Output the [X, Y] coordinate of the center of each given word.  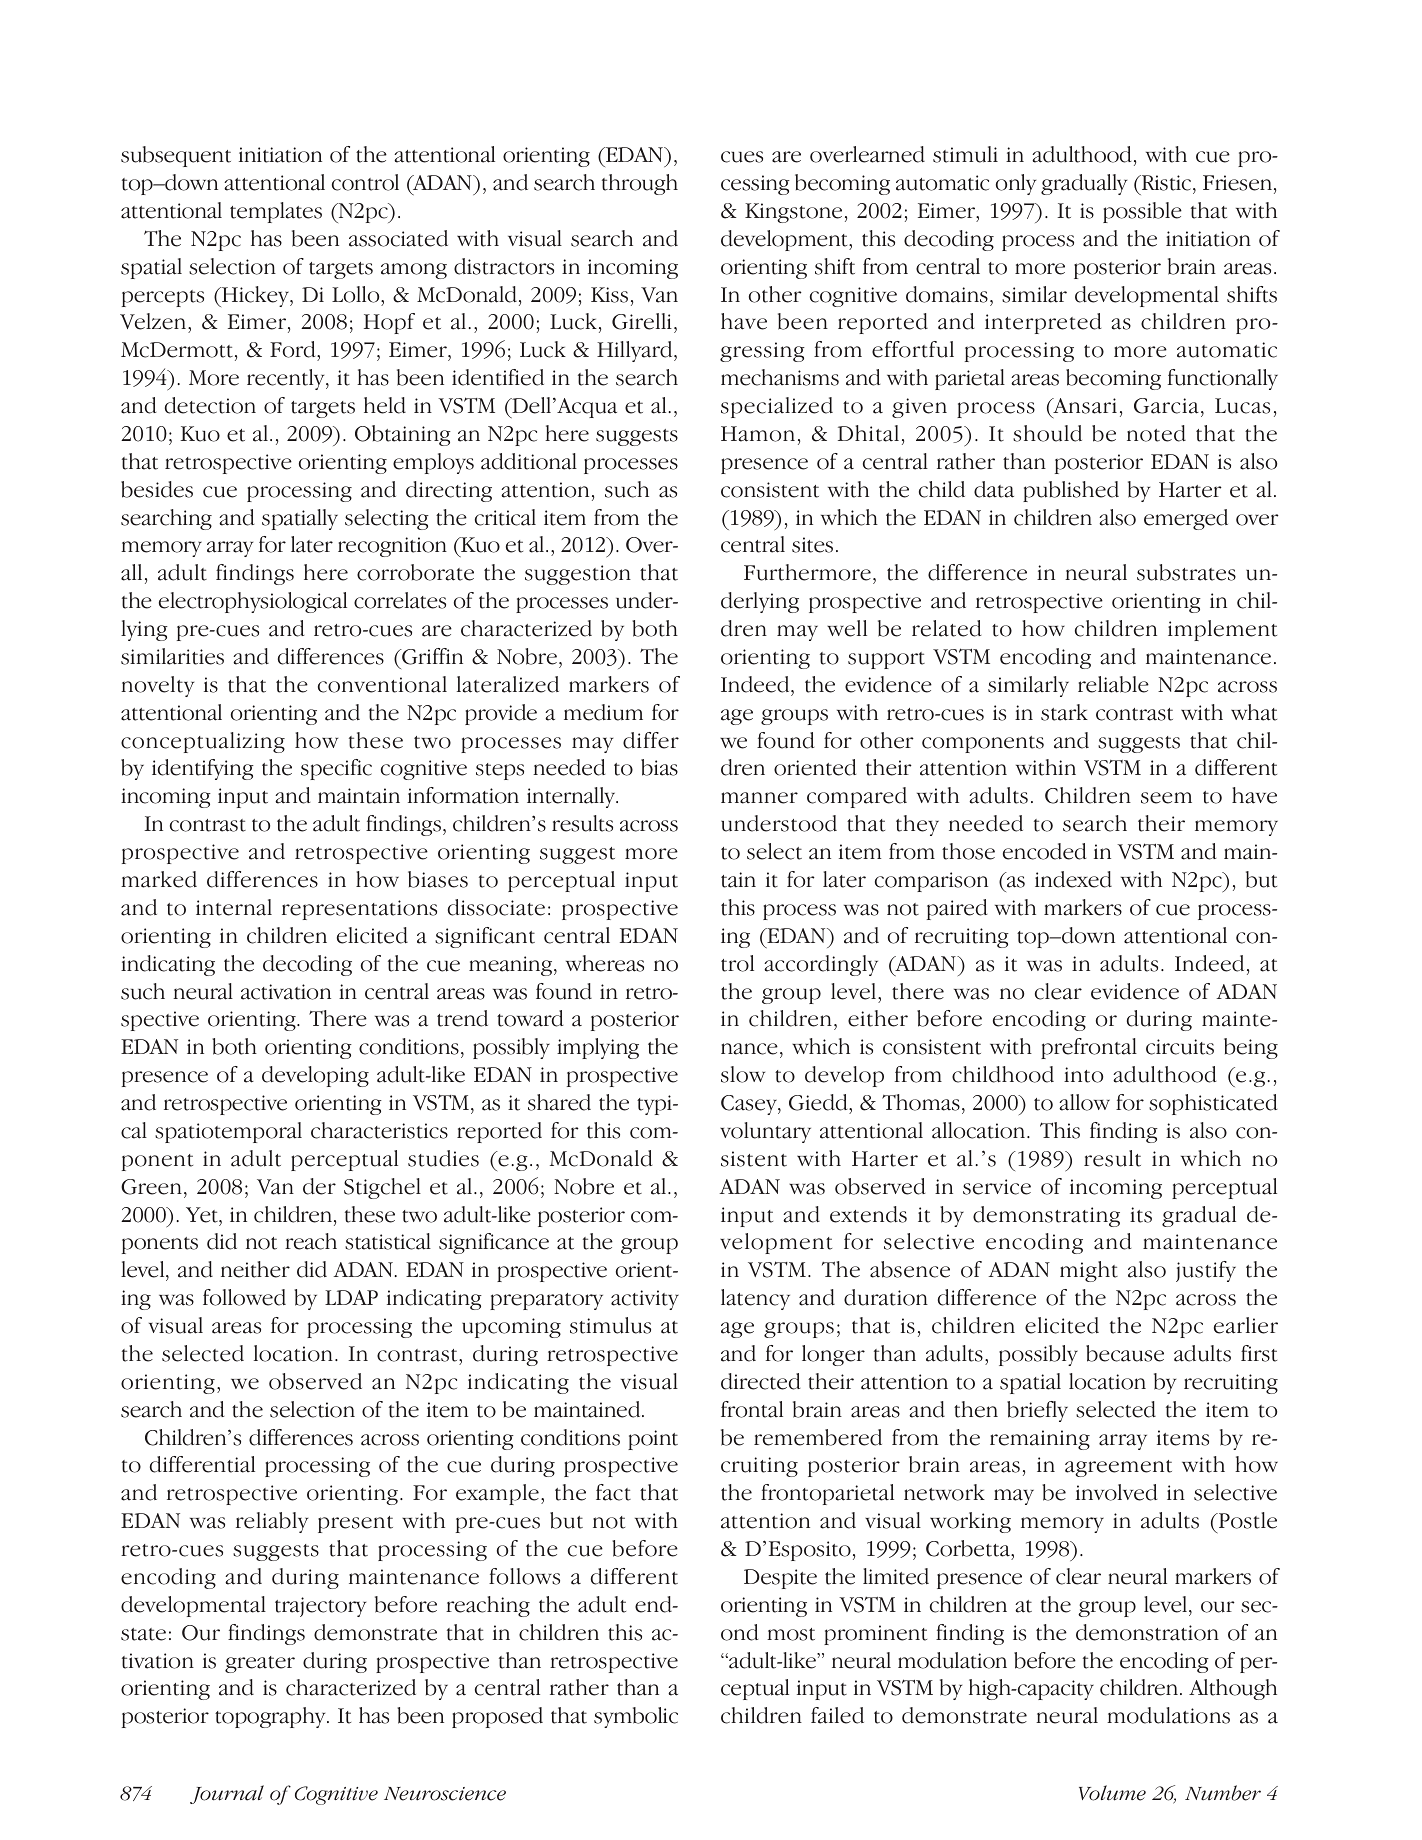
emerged [1186, 519]
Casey [750, 1105]
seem [1166, 798]
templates [276, 212]
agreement [1118, 1468]
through [640, 184]
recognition [392, 547]
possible [1142, 212]
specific [336, 769]
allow [1084, 1102]
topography [271, 1717]
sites [812, 545]
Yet [203, 1215]
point [653, 1440]
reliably [272, 1522]
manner [759, 798]
